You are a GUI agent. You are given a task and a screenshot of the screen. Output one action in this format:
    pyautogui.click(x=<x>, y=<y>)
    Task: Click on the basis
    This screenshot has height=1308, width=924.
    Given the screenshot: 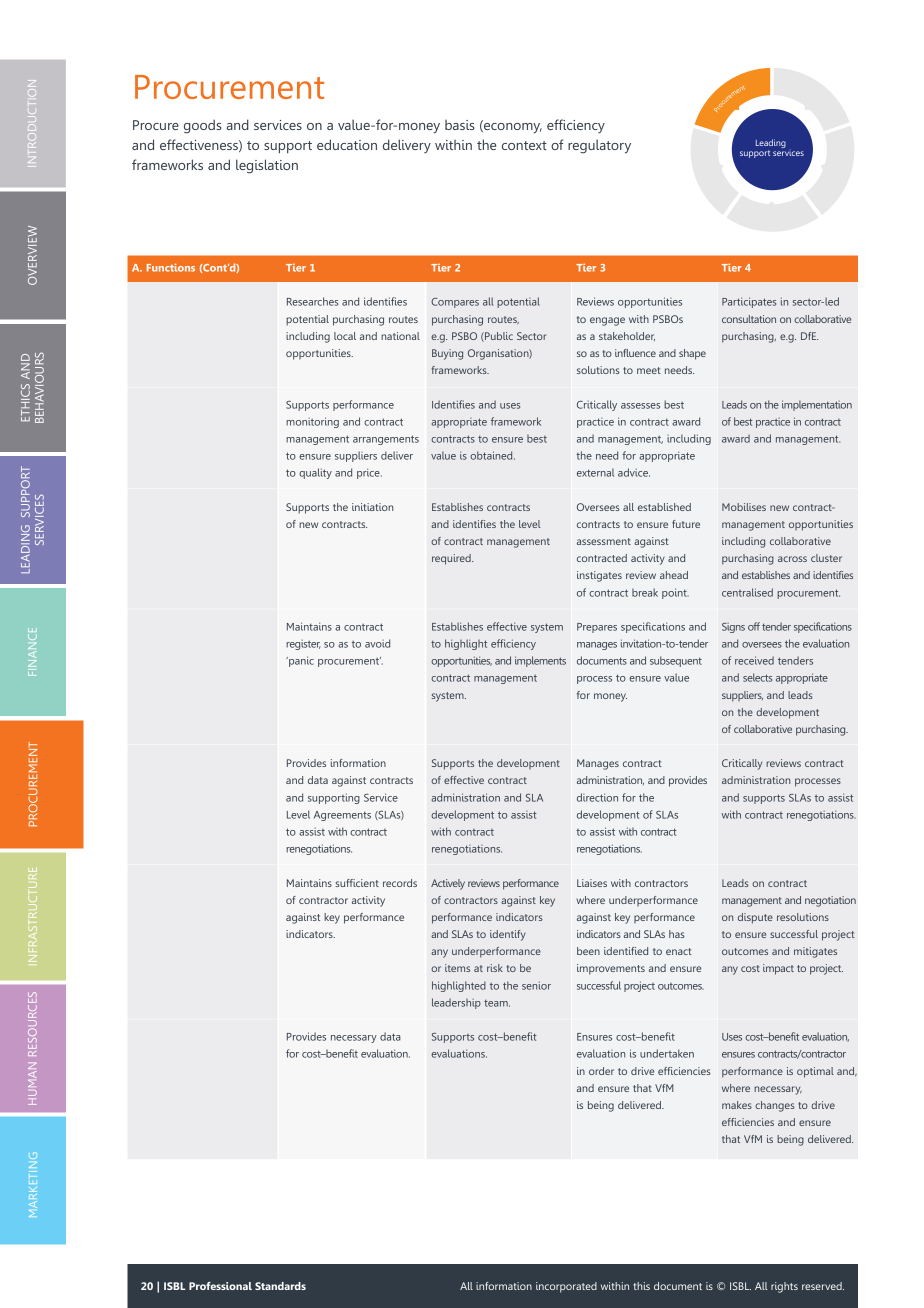 What is the action you would take?
    pyautogui.click(x=460, y=125)
